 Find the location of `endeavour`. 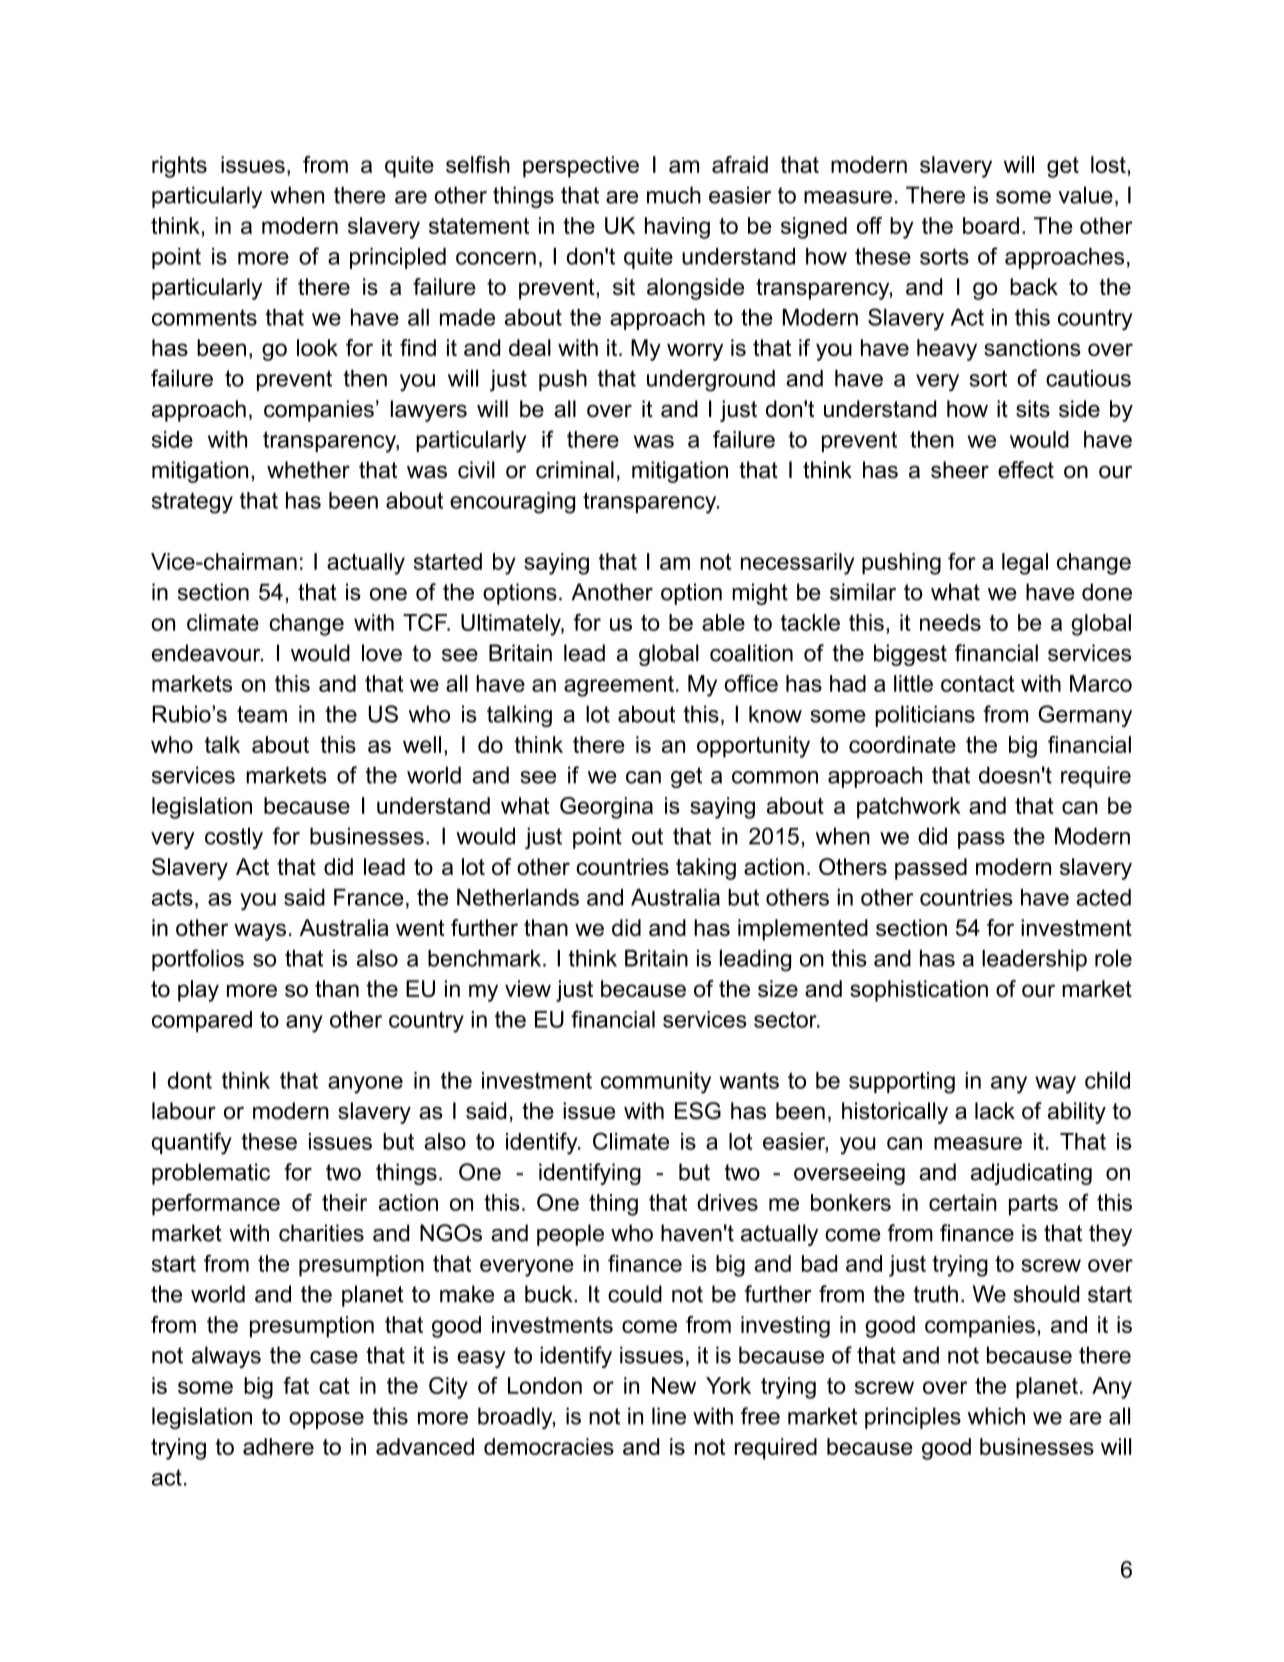

endeavour is located at coordinates (207, 653).
